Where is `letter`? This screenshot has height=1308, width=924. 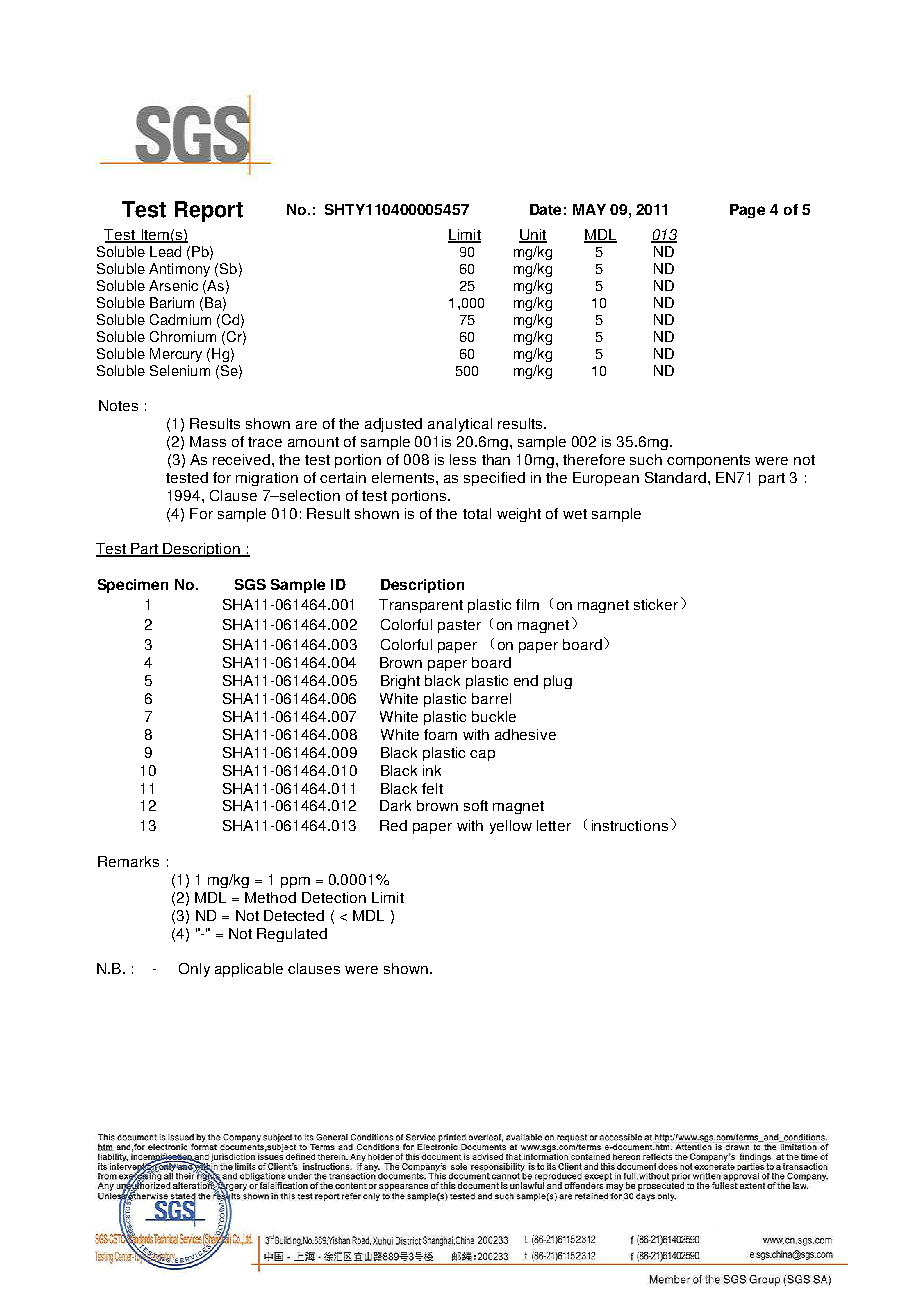 letter is located at coordinates (554, 825).
